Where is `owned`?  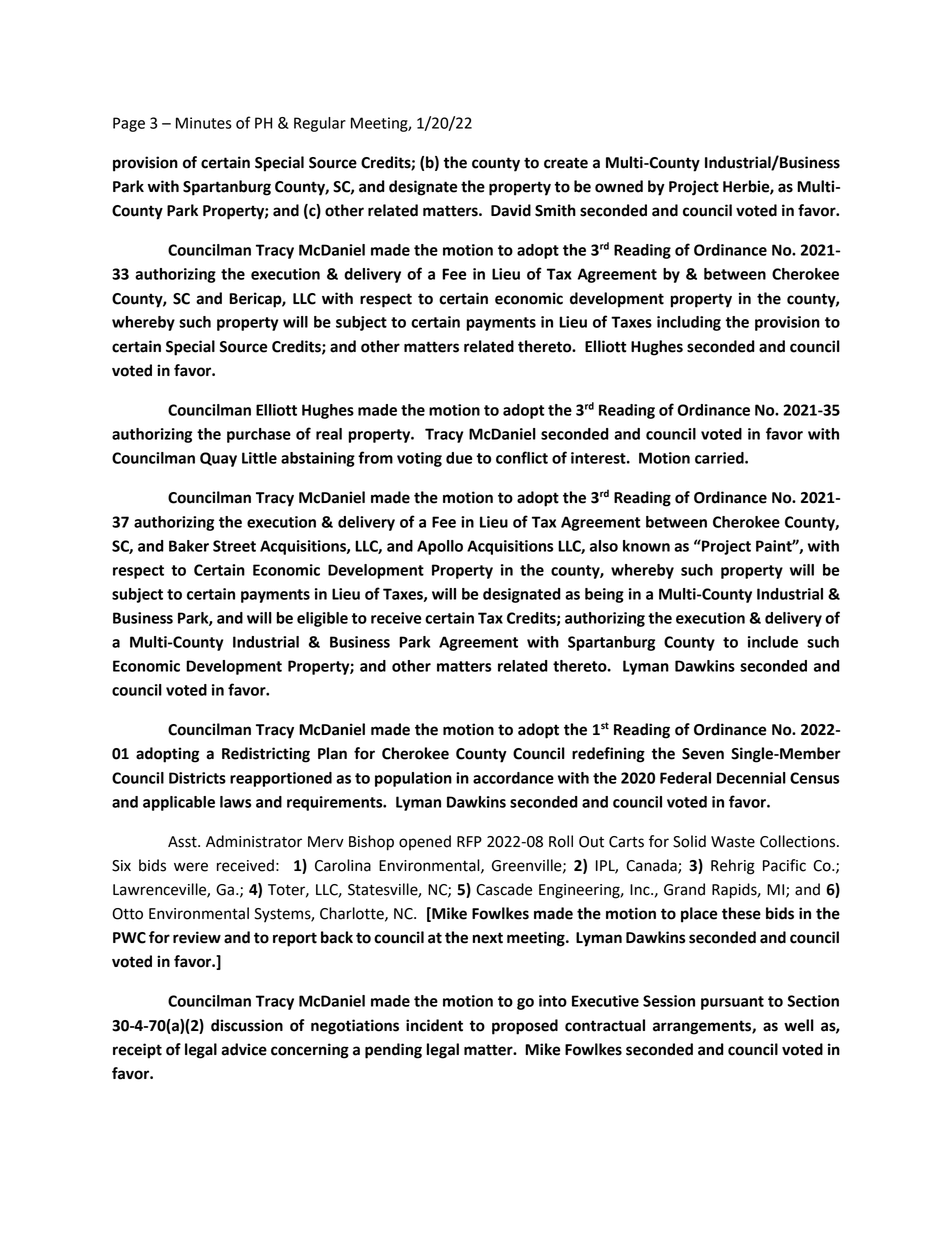 owned is located at coordinates (619, 186).
